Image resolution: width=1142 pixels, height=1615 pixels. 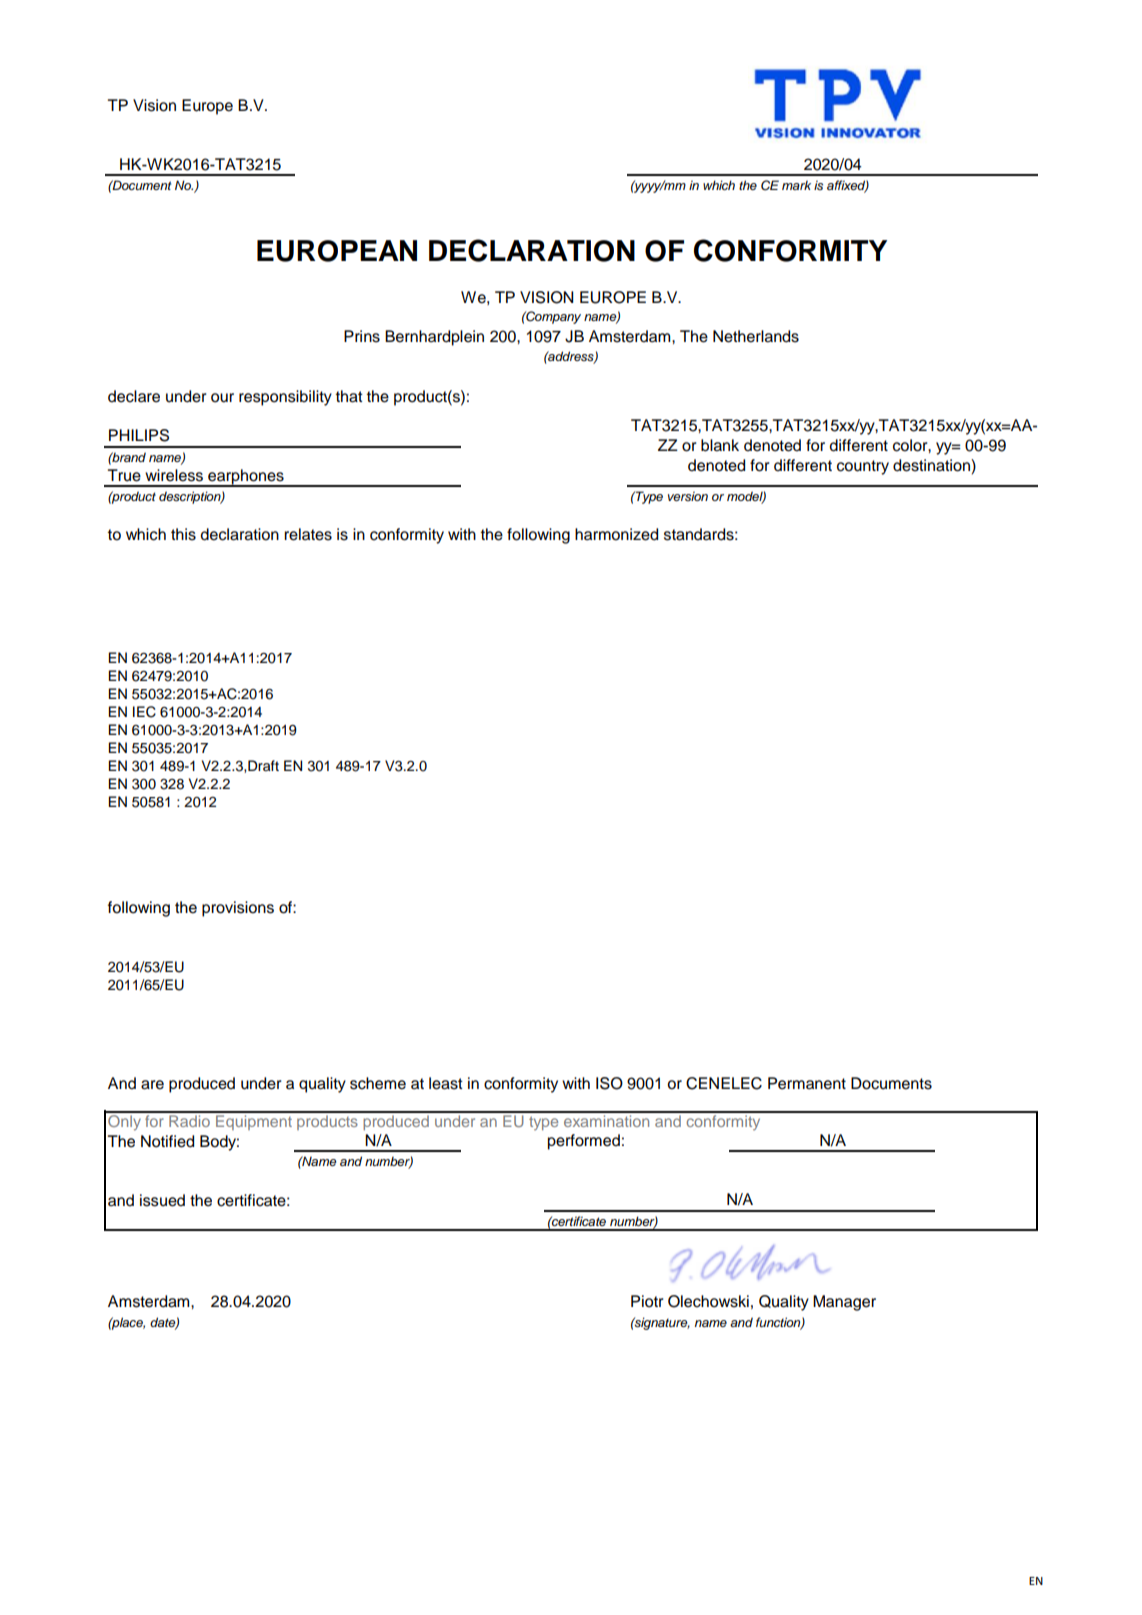 I want to click on Permanent, so click(x=807, y=1083).
